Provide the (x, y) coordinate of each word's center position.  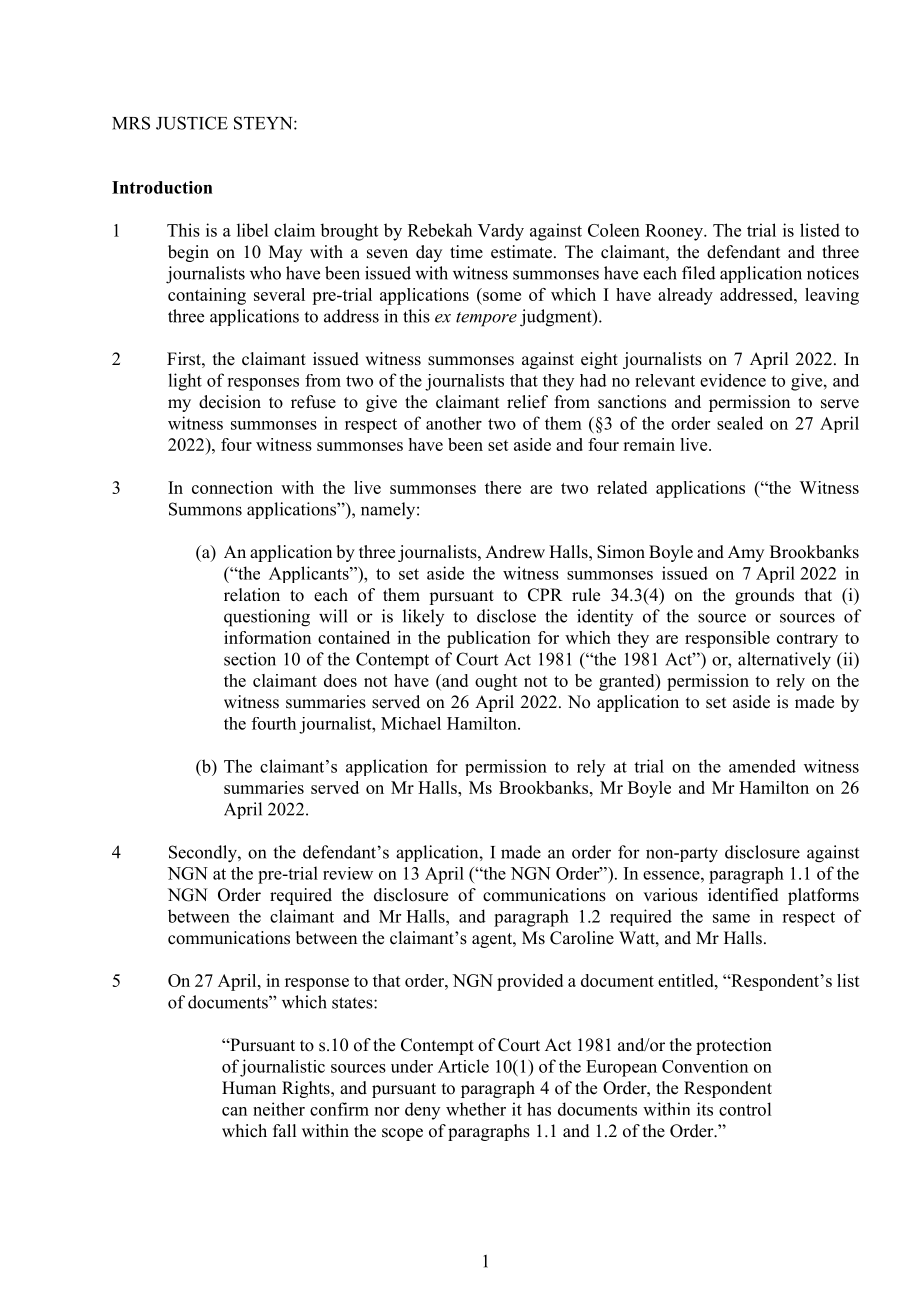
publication (489, 639)
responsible (727, 639)
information (267, 637)
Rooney (675, 232)
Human (249, 1088)
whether (476, 1109)
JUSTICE (192, 123)
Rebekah (440, 230)
